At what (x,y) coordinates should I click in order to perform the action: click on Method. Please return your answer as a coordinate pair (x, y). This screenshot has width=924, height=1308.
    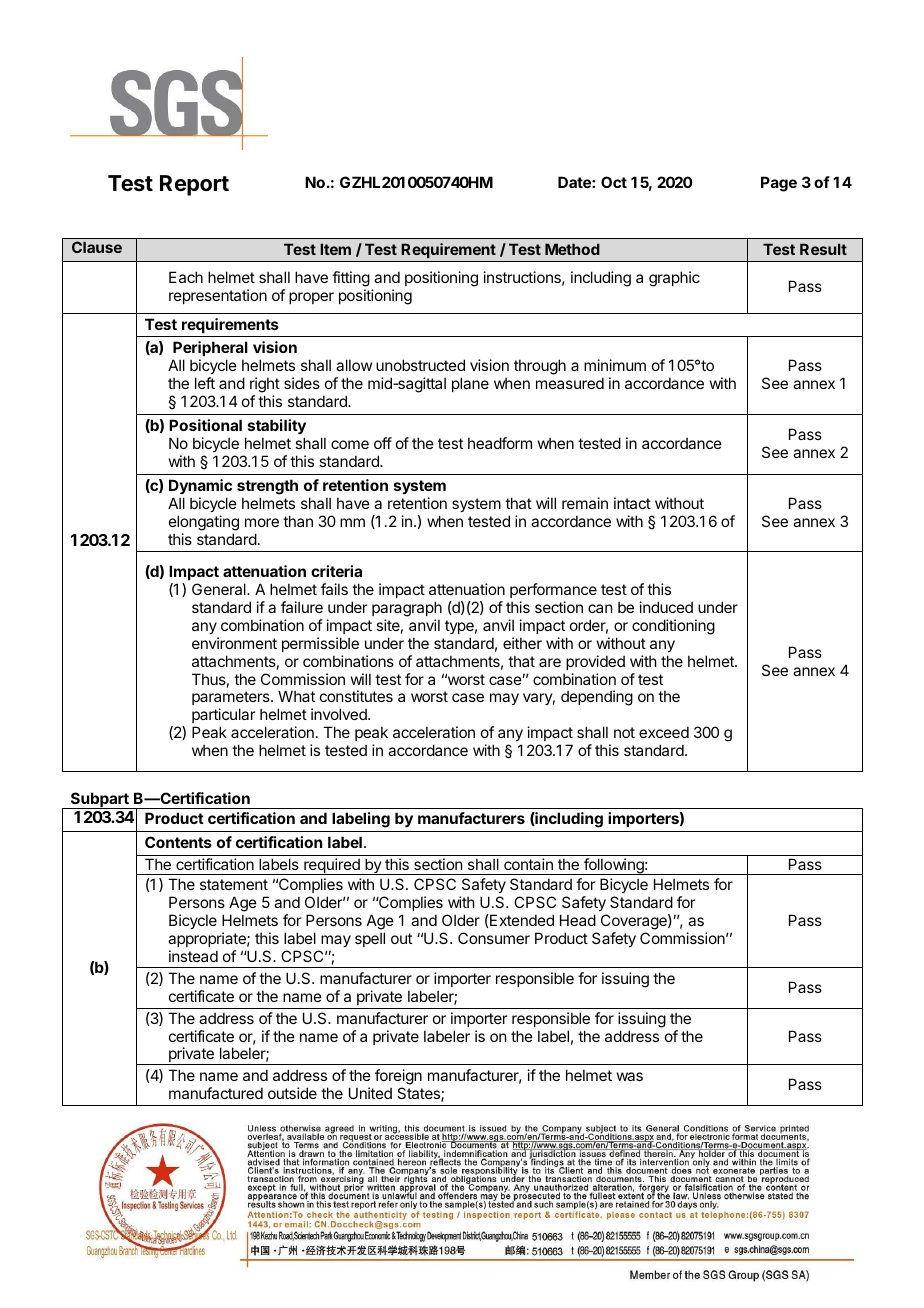
    Looking at the image, I should click on (572, 249).
